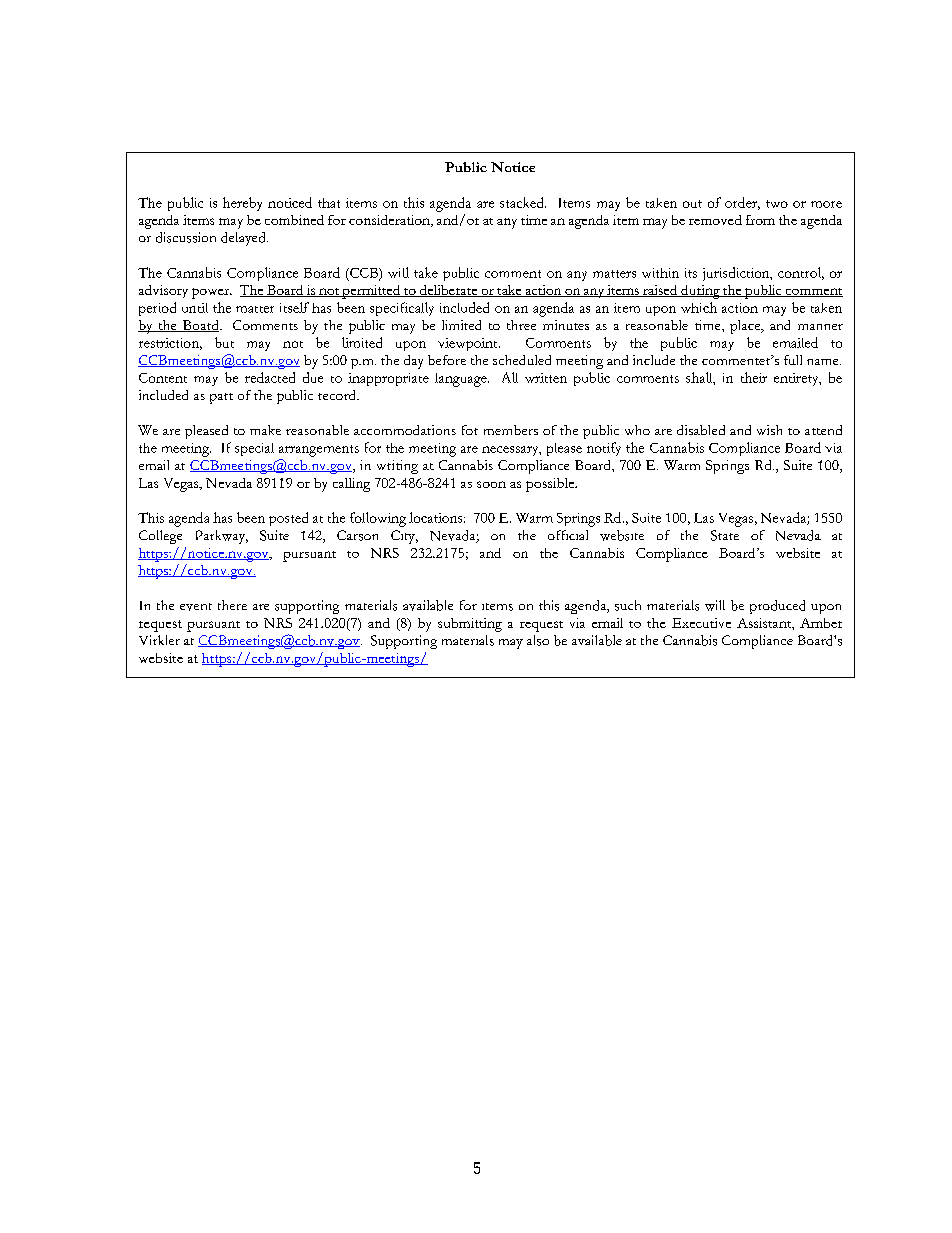 This screenshot has height=1233, width=952. What do you see at coordinates (232, 605) in the screenshot?
I see `there` at bounding box center [232, 605].
